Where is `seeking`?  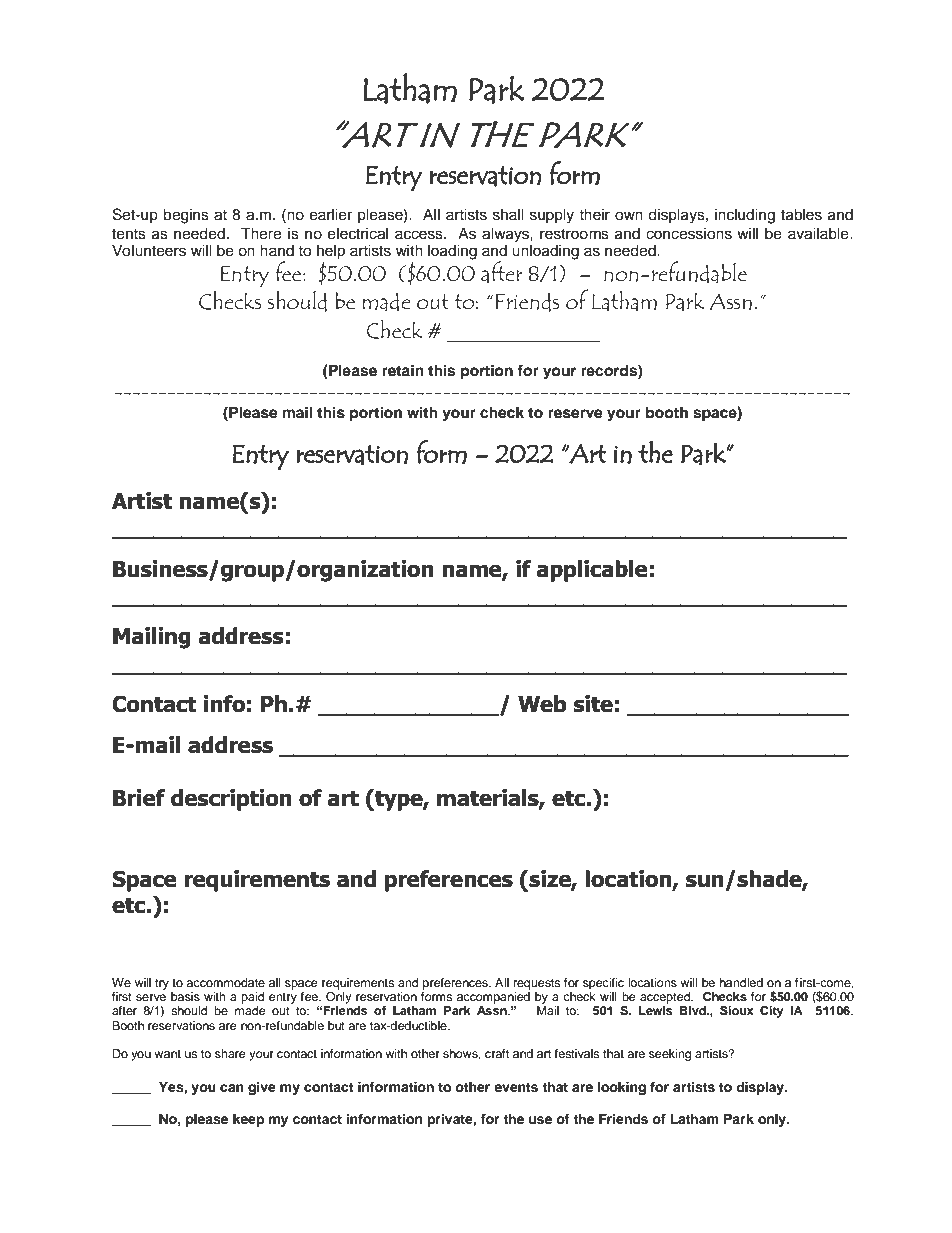 seeking is located at coordinates (670, 1055).
